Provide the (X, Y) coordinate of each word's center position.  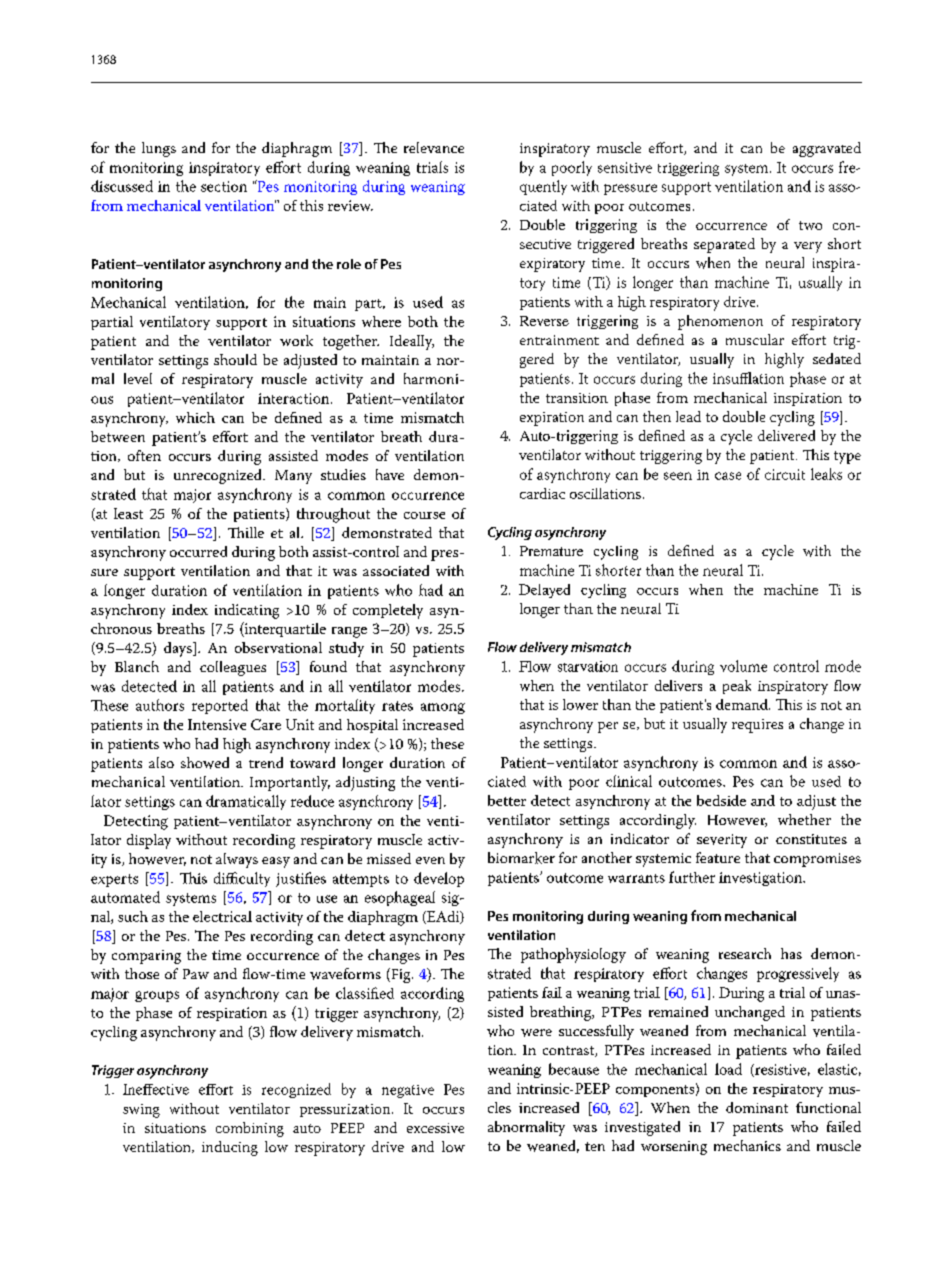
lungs (159, 149)
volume (743, 666)
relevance (434, 147)
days (179, 649)
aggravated (827, 149)
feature (718, 857)
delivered (786, 435)
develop (439, 879)
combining (250, 1129)
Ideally (412, 342)
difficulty (242, 879)
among (443, 708)
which (195, 417)
